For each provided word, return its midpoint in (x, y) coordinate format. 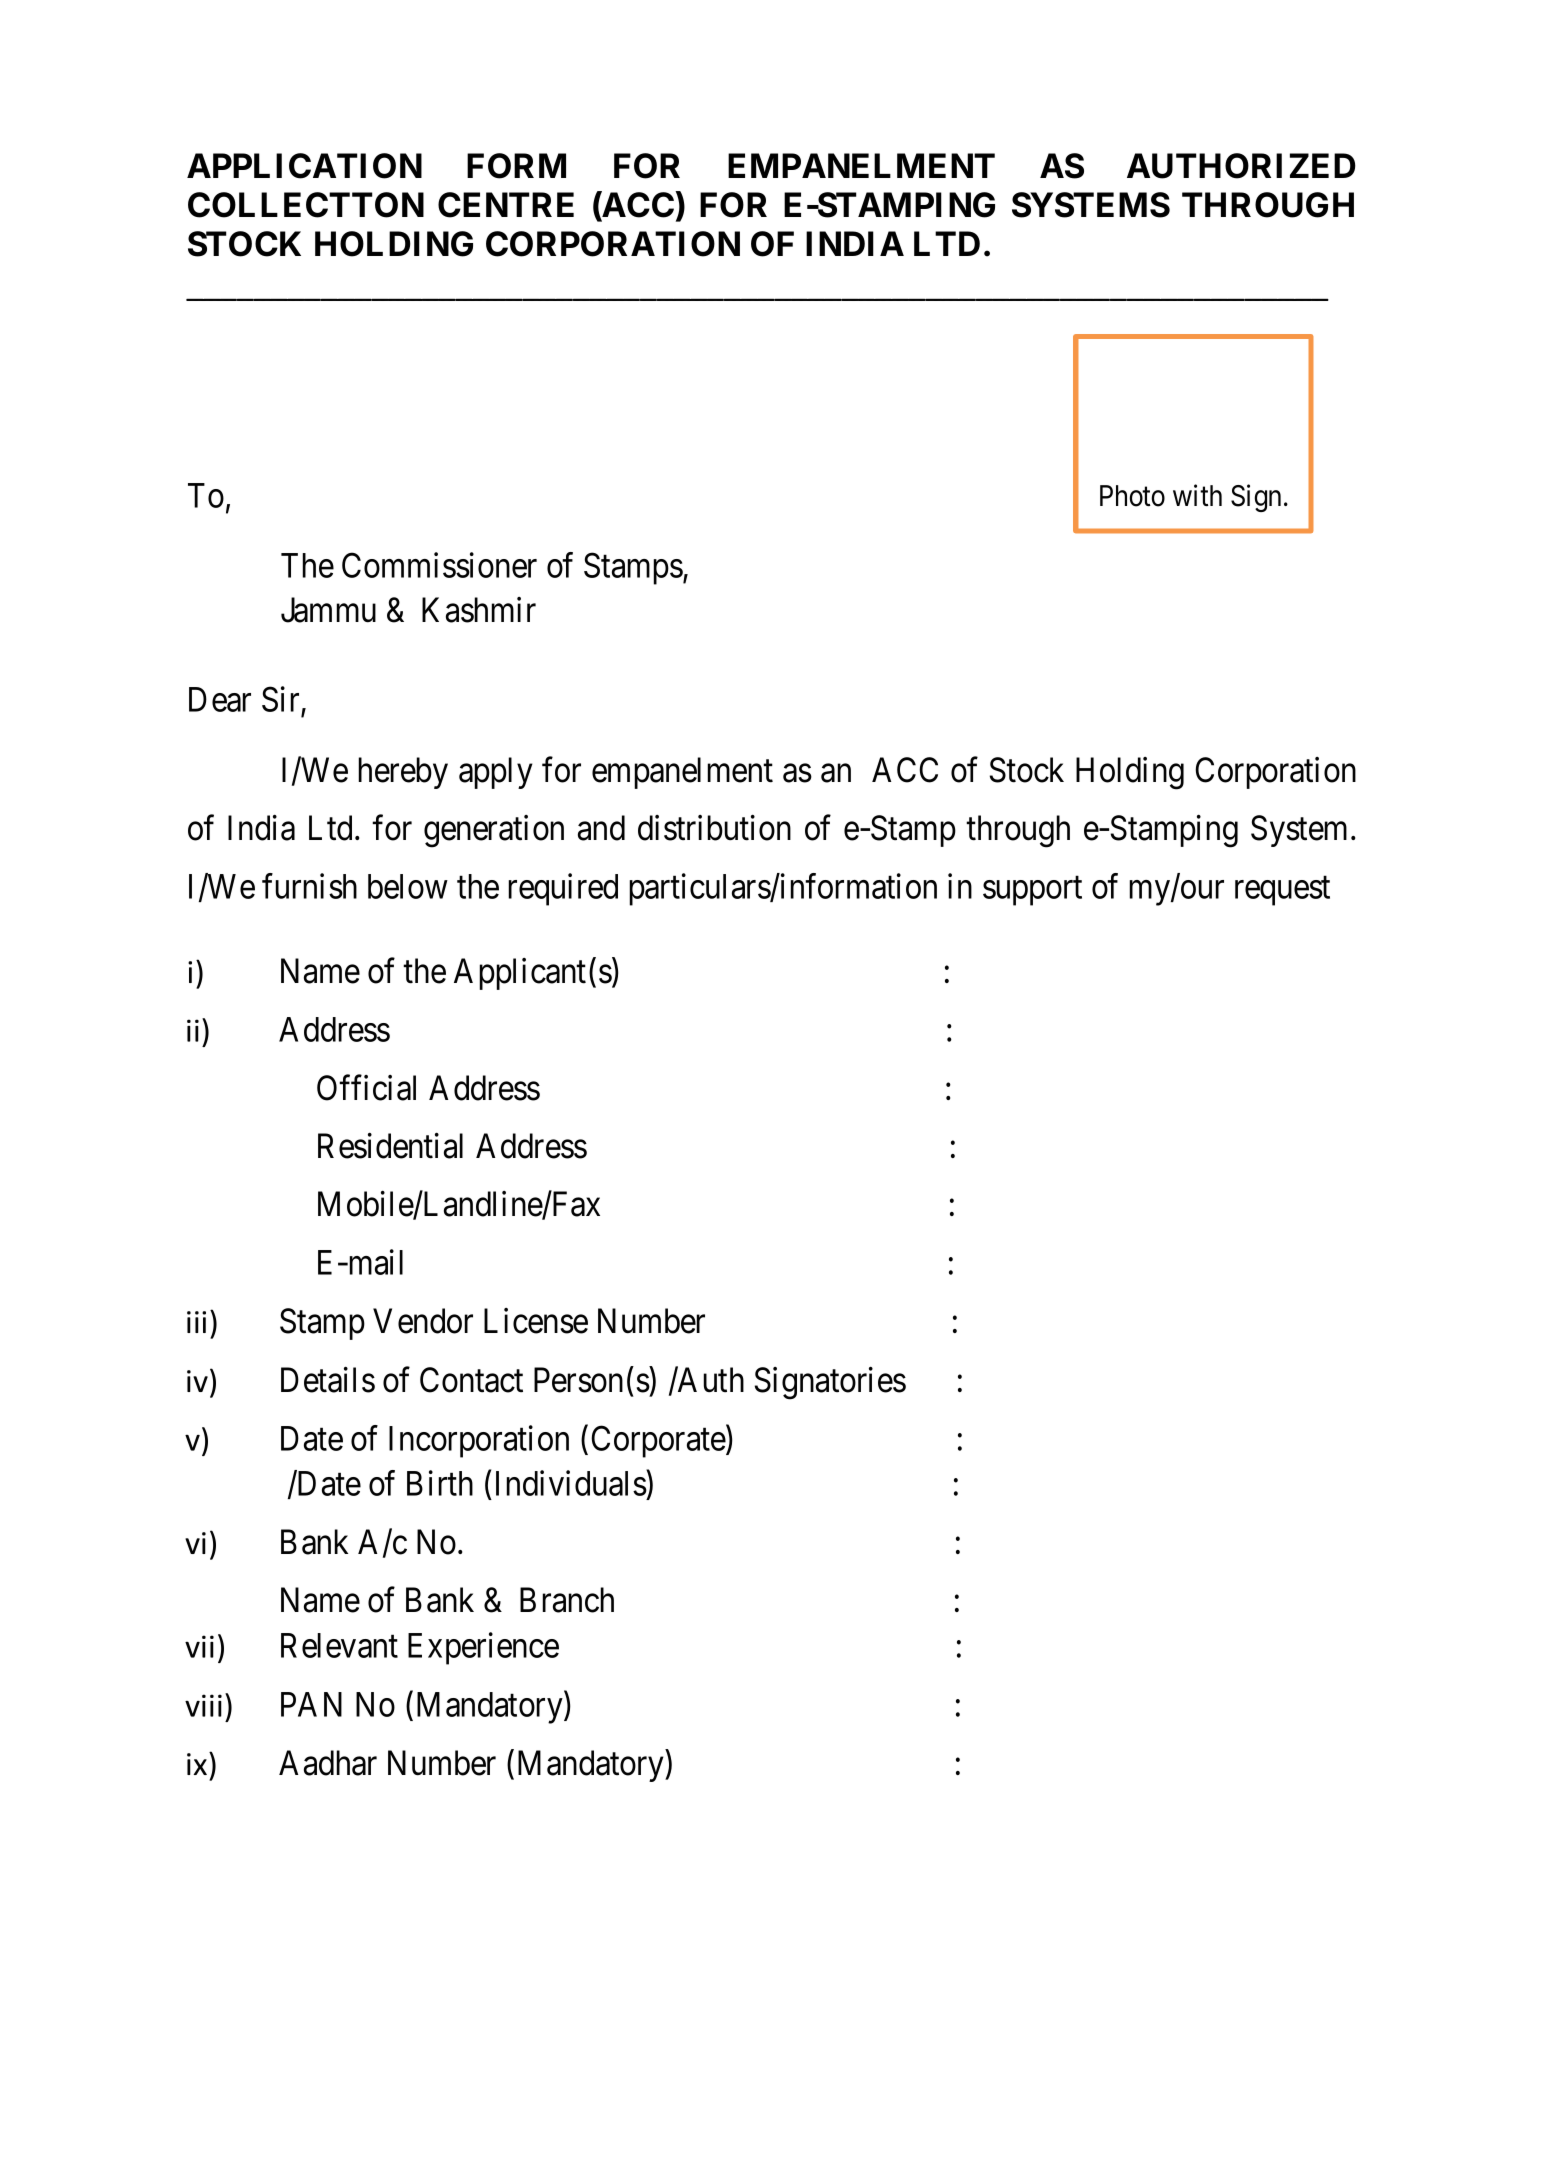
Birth (440, 1483)
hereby (403, 773)
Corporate (659, 1442)
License (536, 1321)
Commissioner (439, 565)
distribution (714, 828)
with (1197, 495)
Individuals (571, 1483)
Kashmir (479, 610)
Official (366, 1088)
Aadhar (328, 1763)
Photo (1132, 496)
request (1282, 891)
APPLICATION (304, 166)
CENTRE (506, 205)
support (1032, 891)
